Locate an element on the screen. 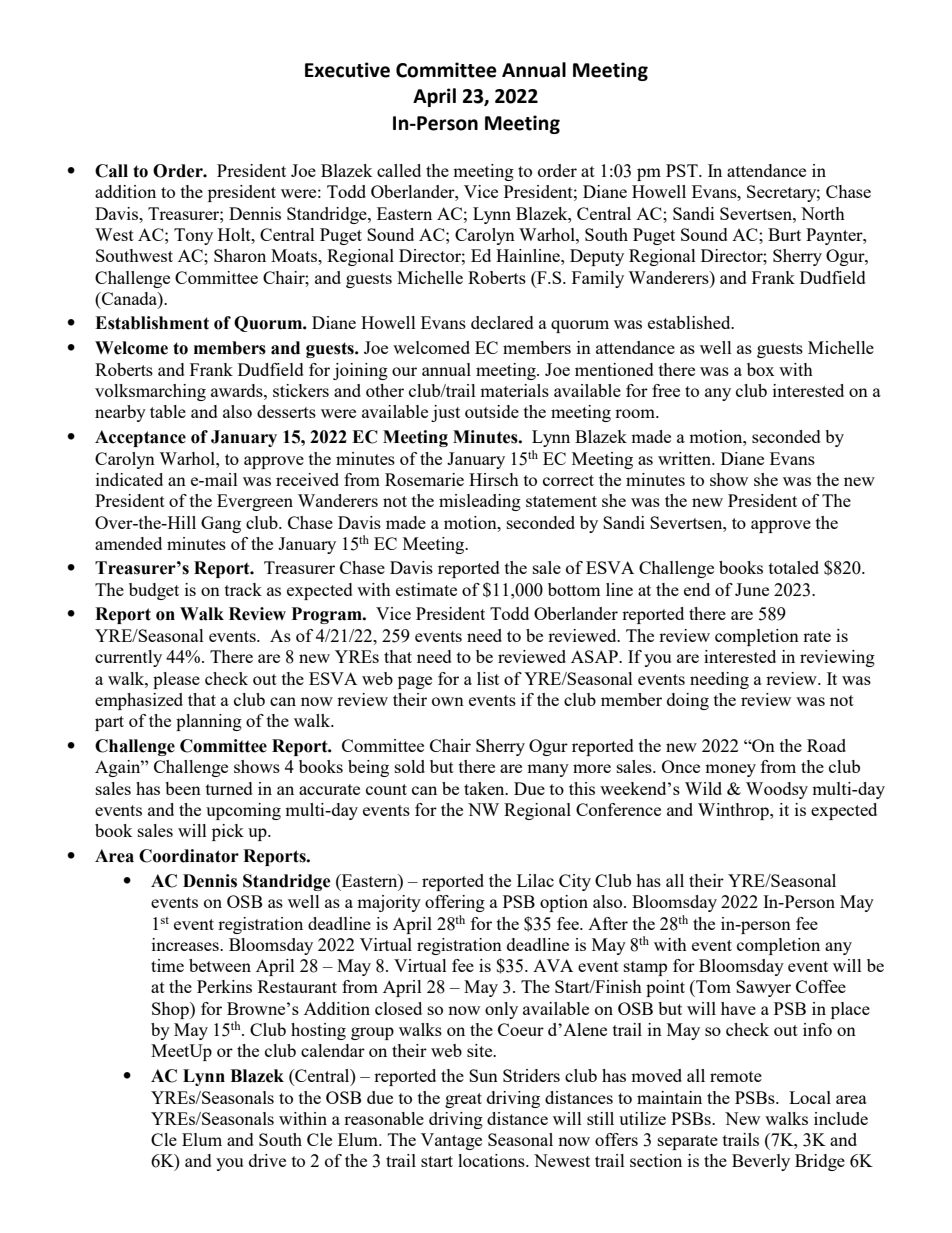 Image resolution: width=952 pixels, height=1233 pixels. Beverly is located at coordinates (761, 1162).
